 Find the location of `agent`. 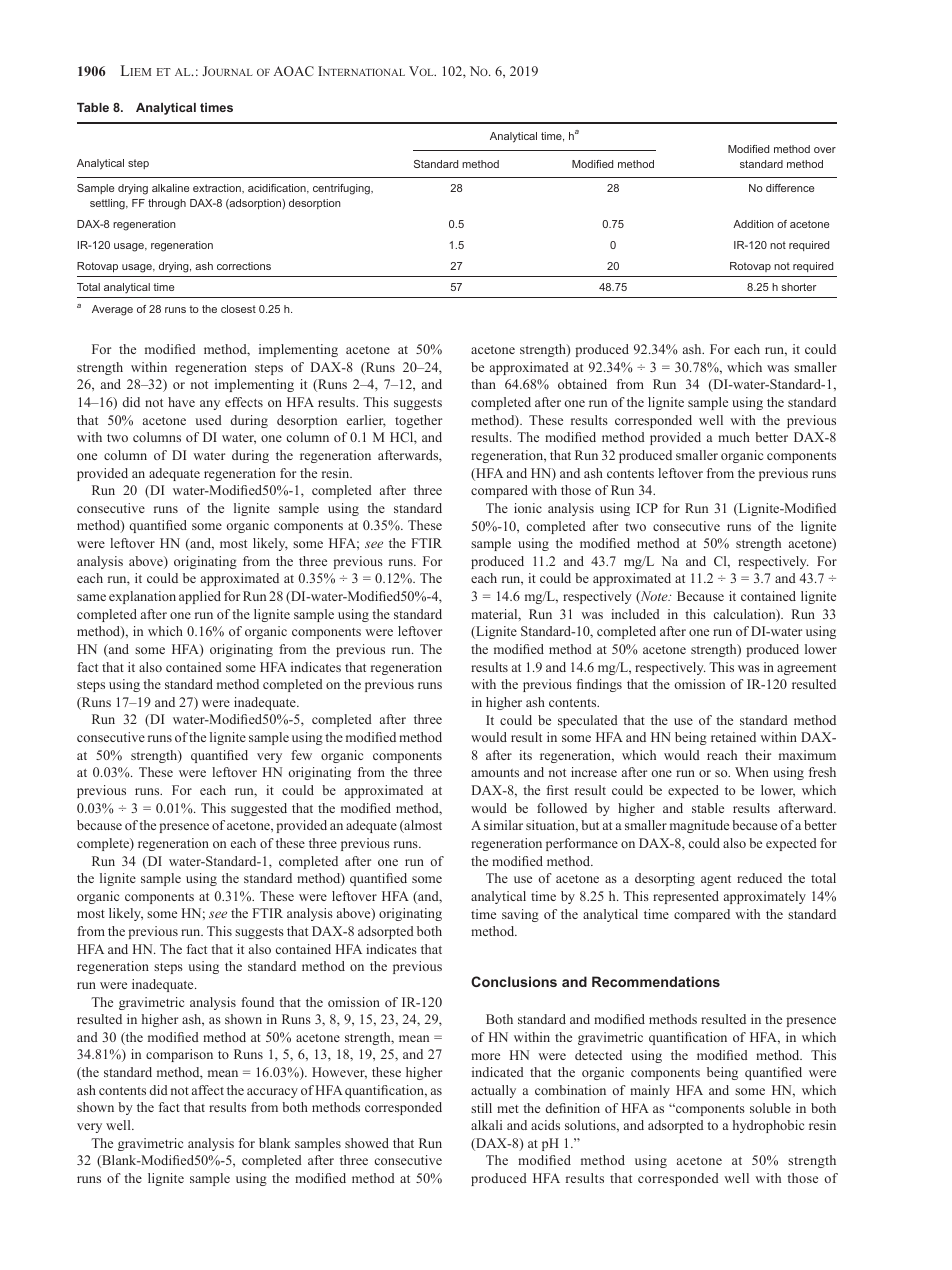

agent is located at coordinates (716, 880).
